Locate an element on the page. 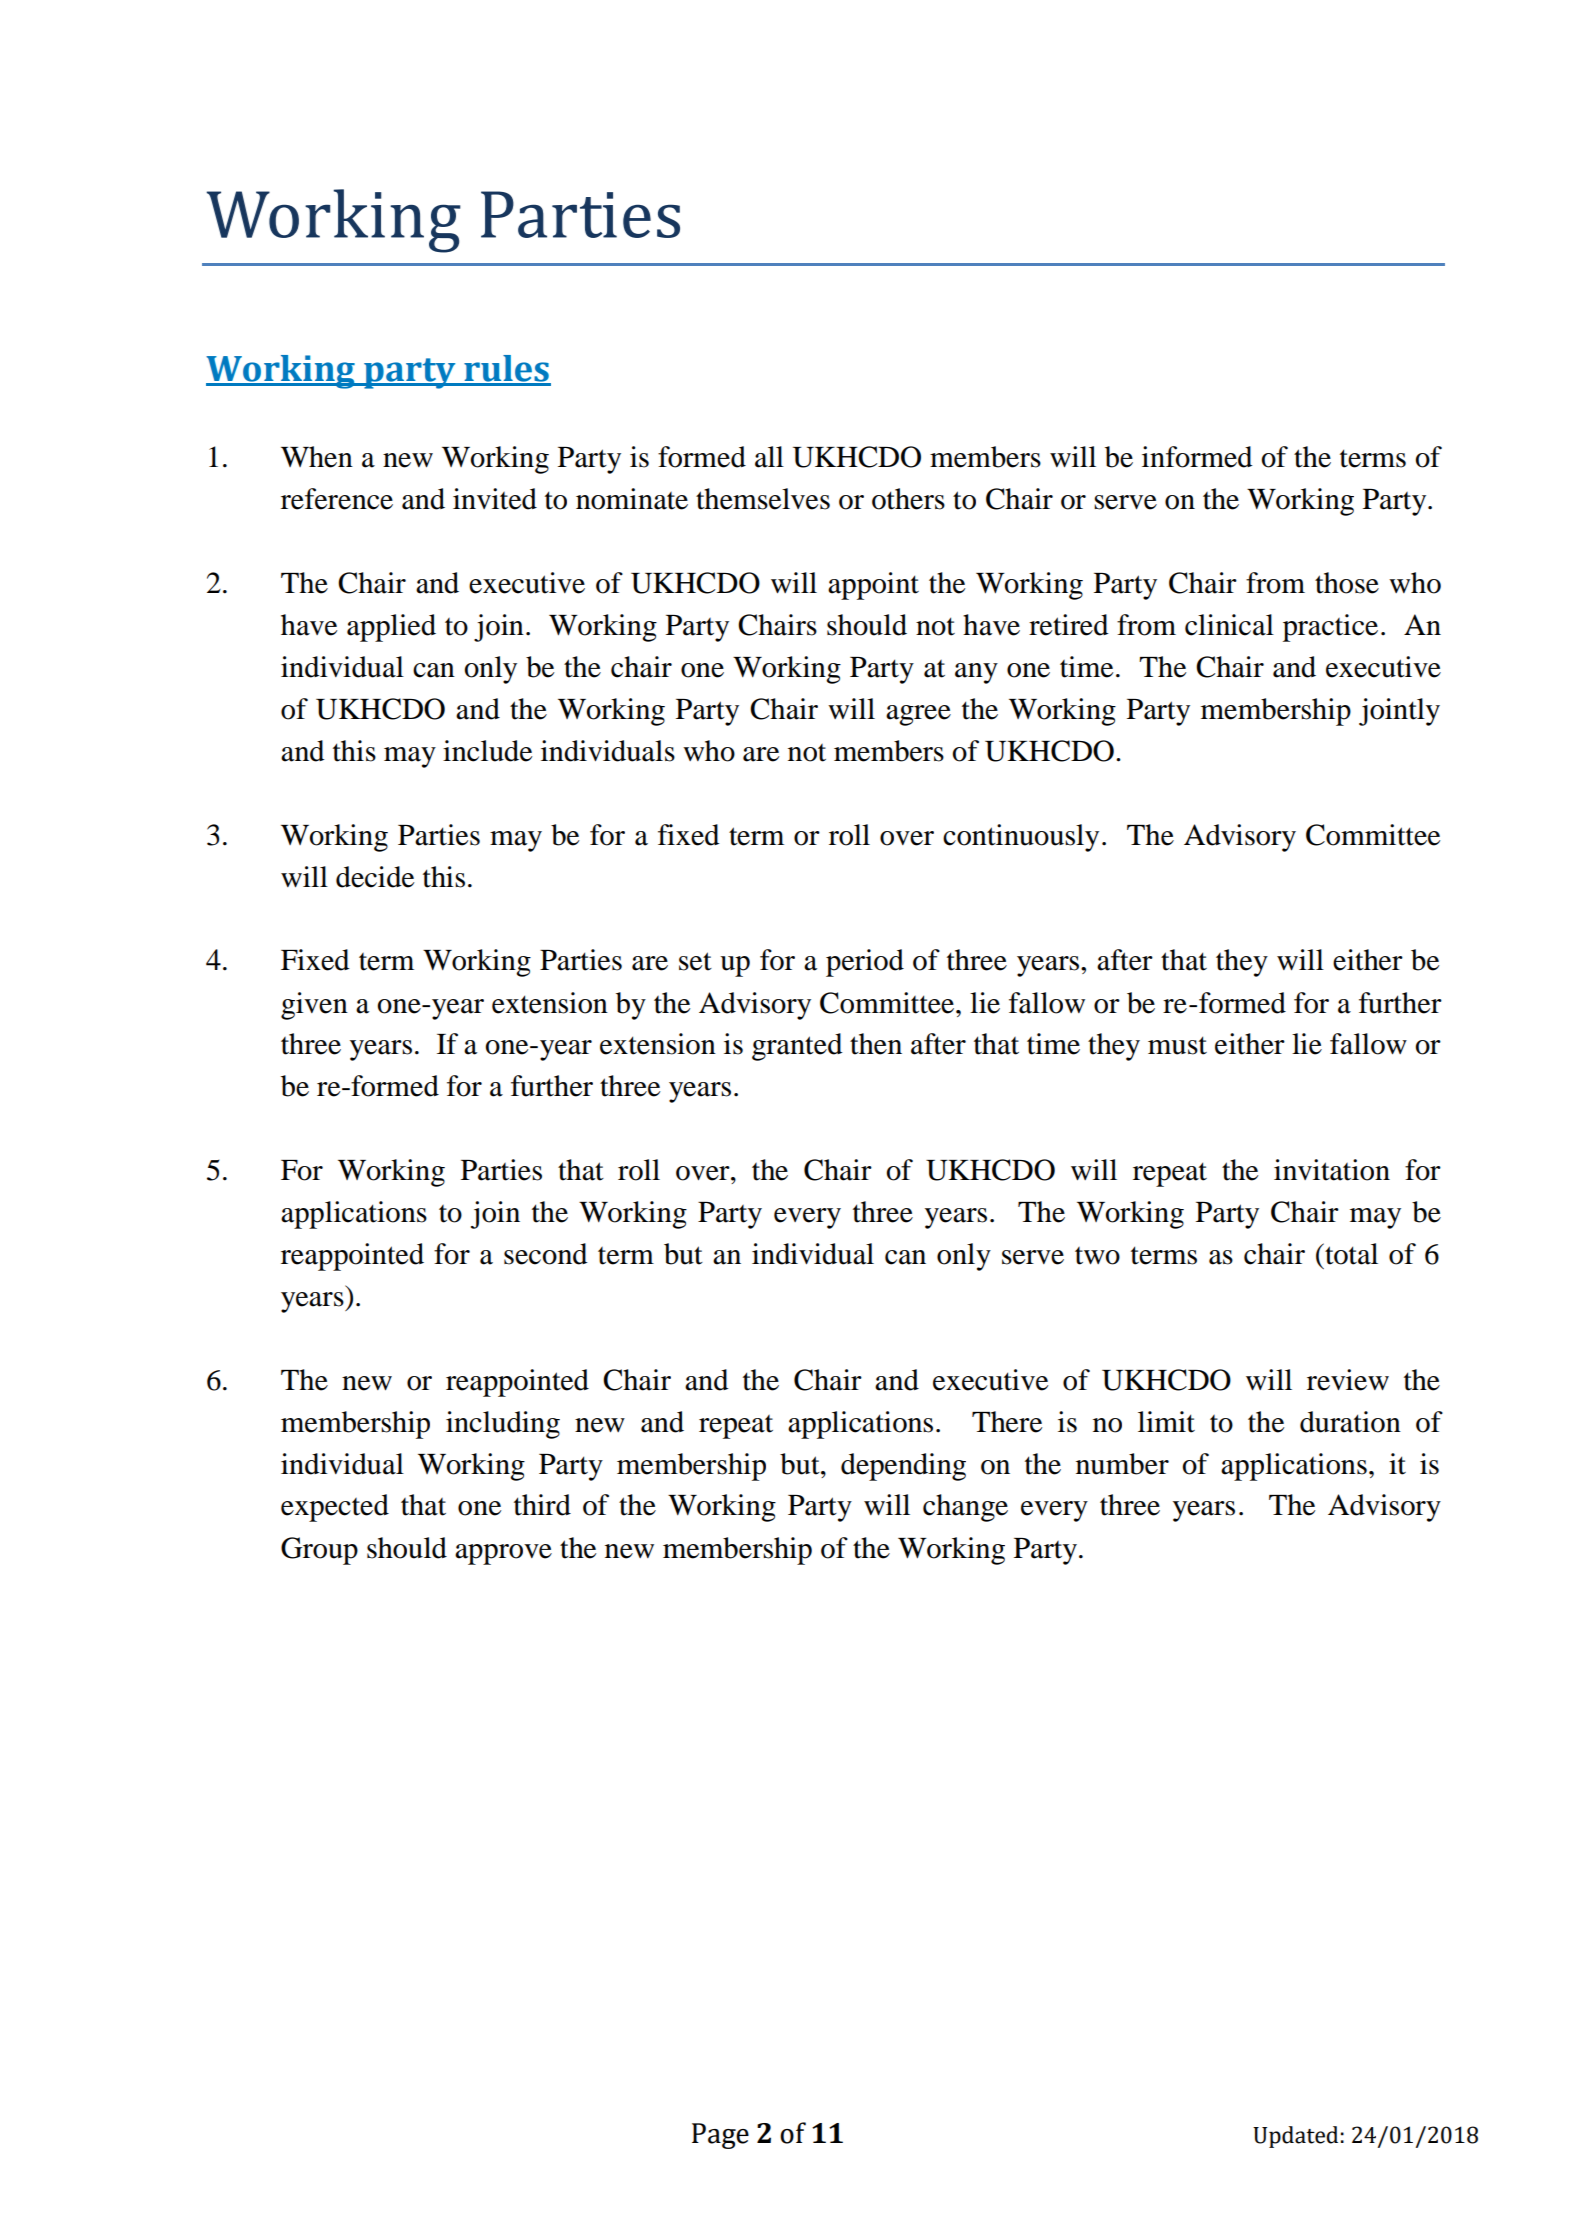 The image size is (1572, 2224). must is located at coordinates (1177, 1045).
